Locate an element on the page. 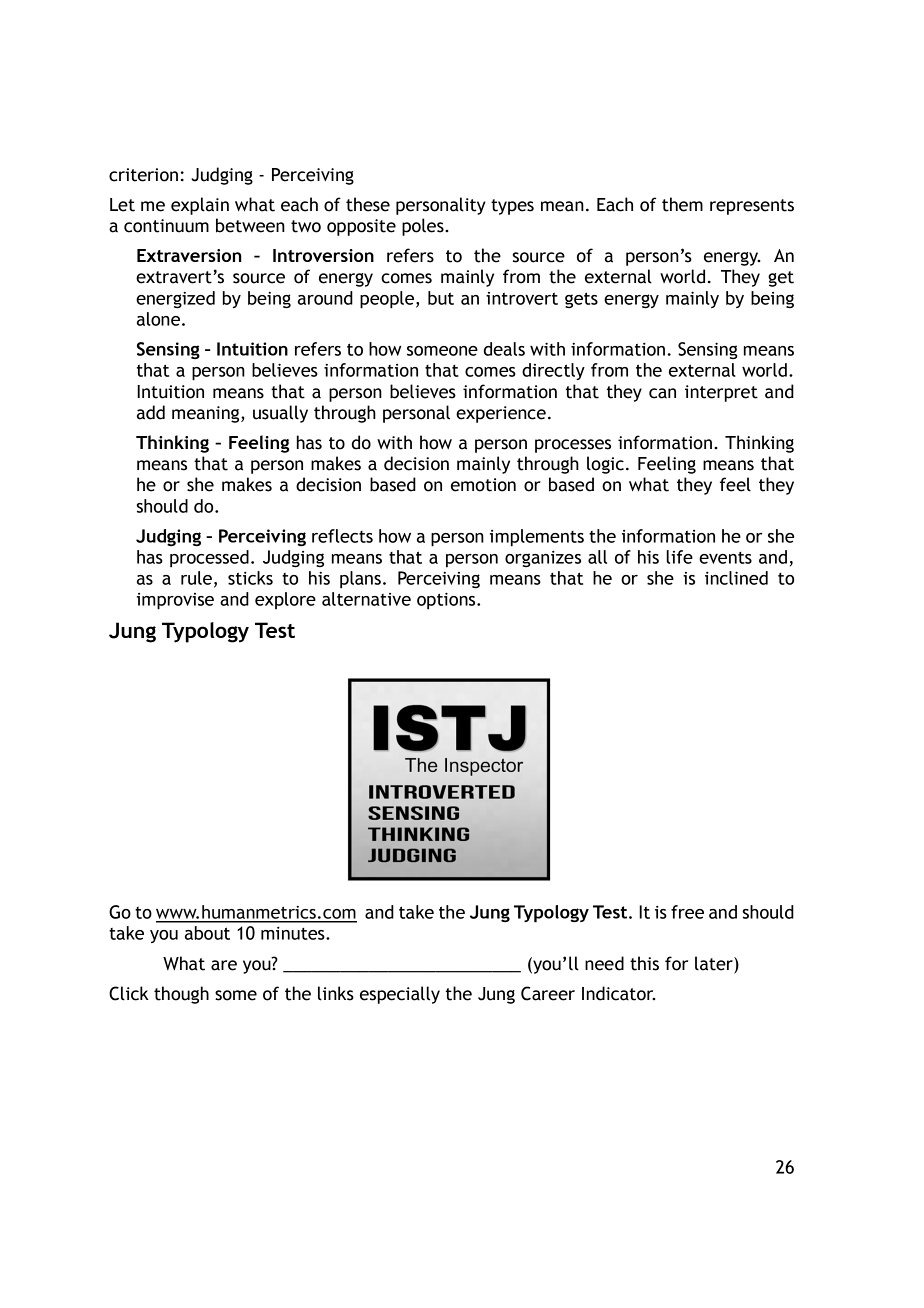 This image has height=1308, width=924. minutes is located at coordinates (294, 933).
